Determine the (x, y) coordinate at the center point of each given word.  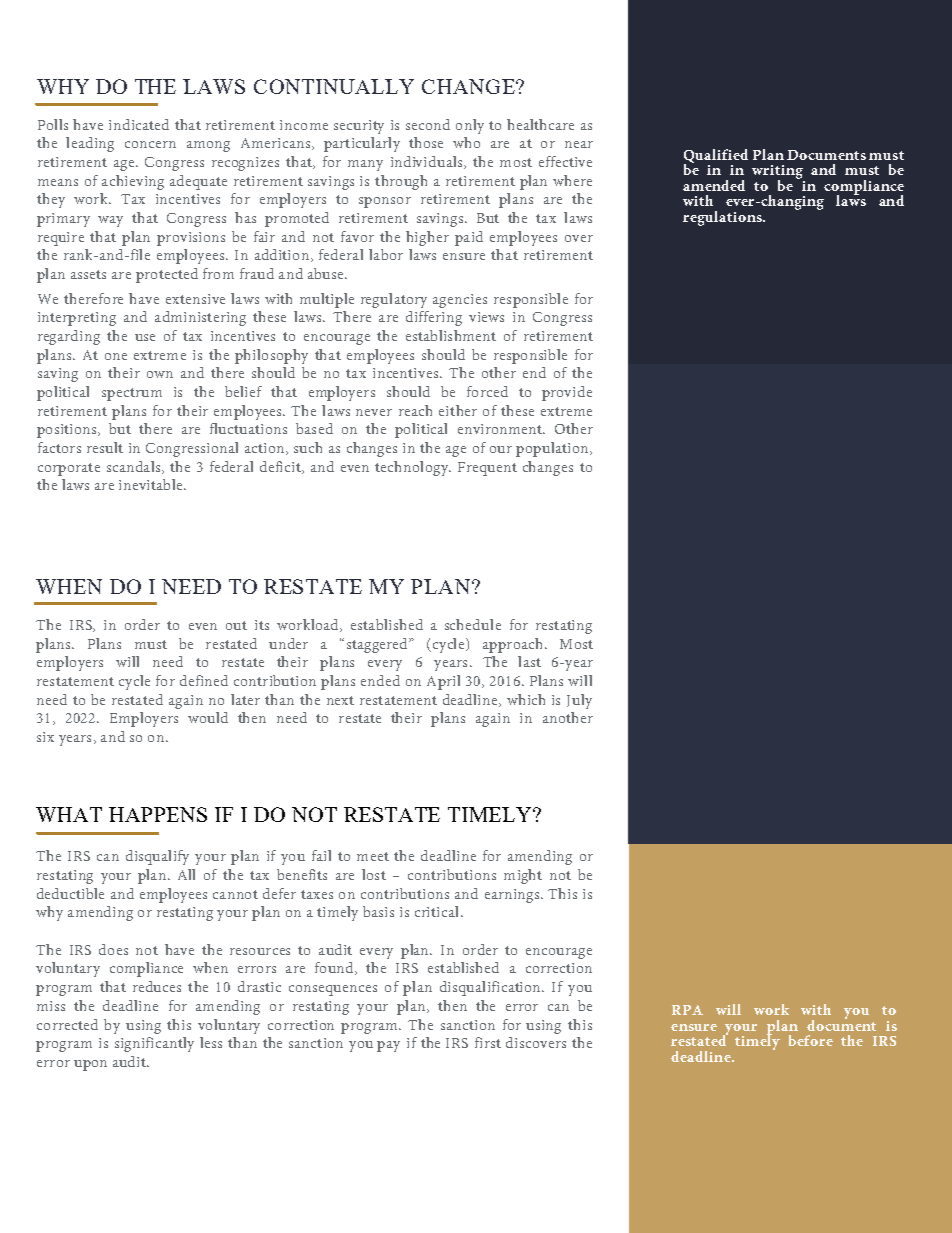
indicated (139, 124)
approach (514, 645)
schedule (473, 624)
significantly (154, 1044)
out (236, 625)
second (428, 124)
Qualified (716, 157)
